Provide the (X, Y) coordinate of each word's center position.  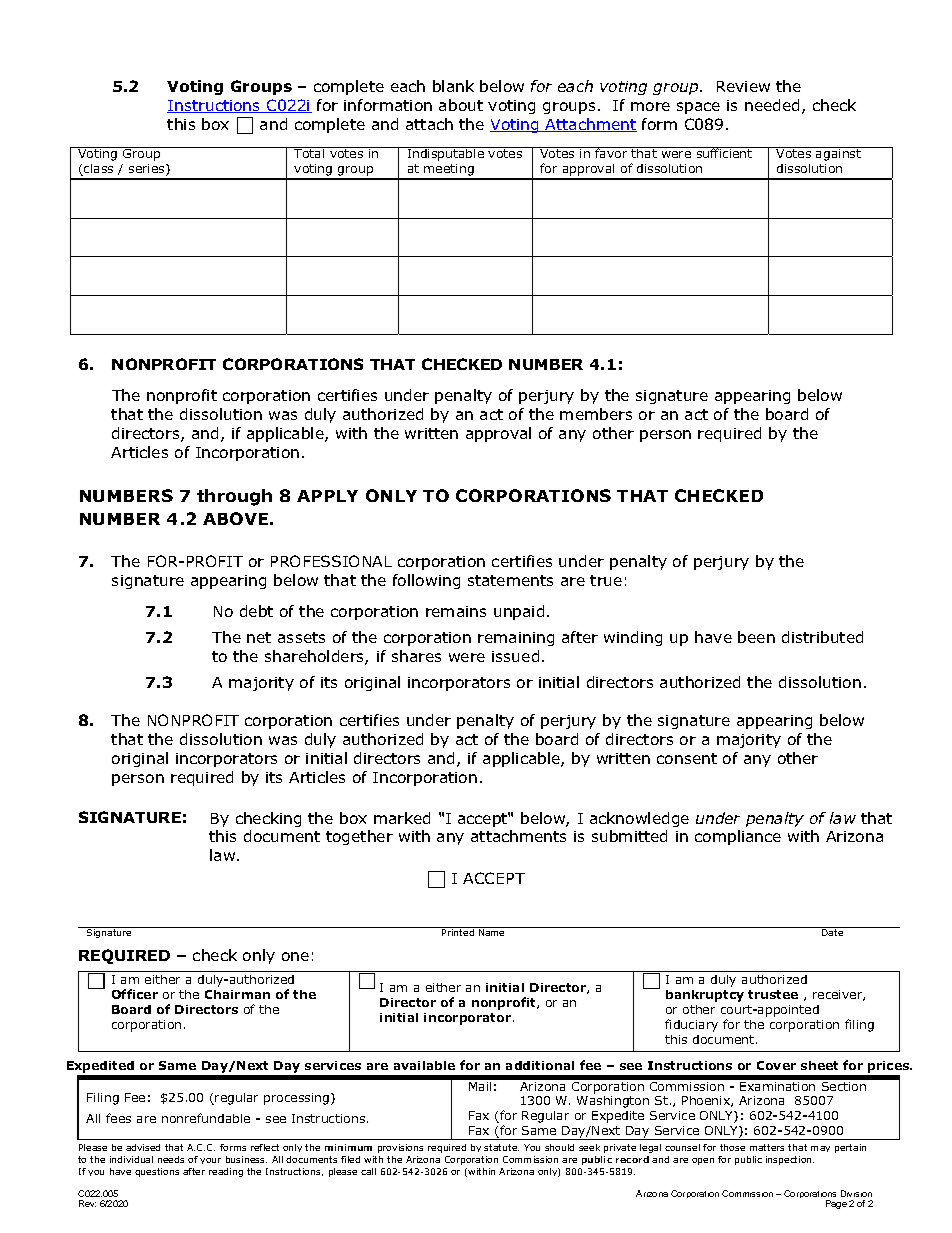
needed (772, 105)
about (461, 105)
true (606, 580)
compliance (738, 837)
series (148, 170)
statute (501, 1147)
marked (402, 818)
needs (171, 1159)
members (596, 414)
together (359, 837)
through (234, 497)
